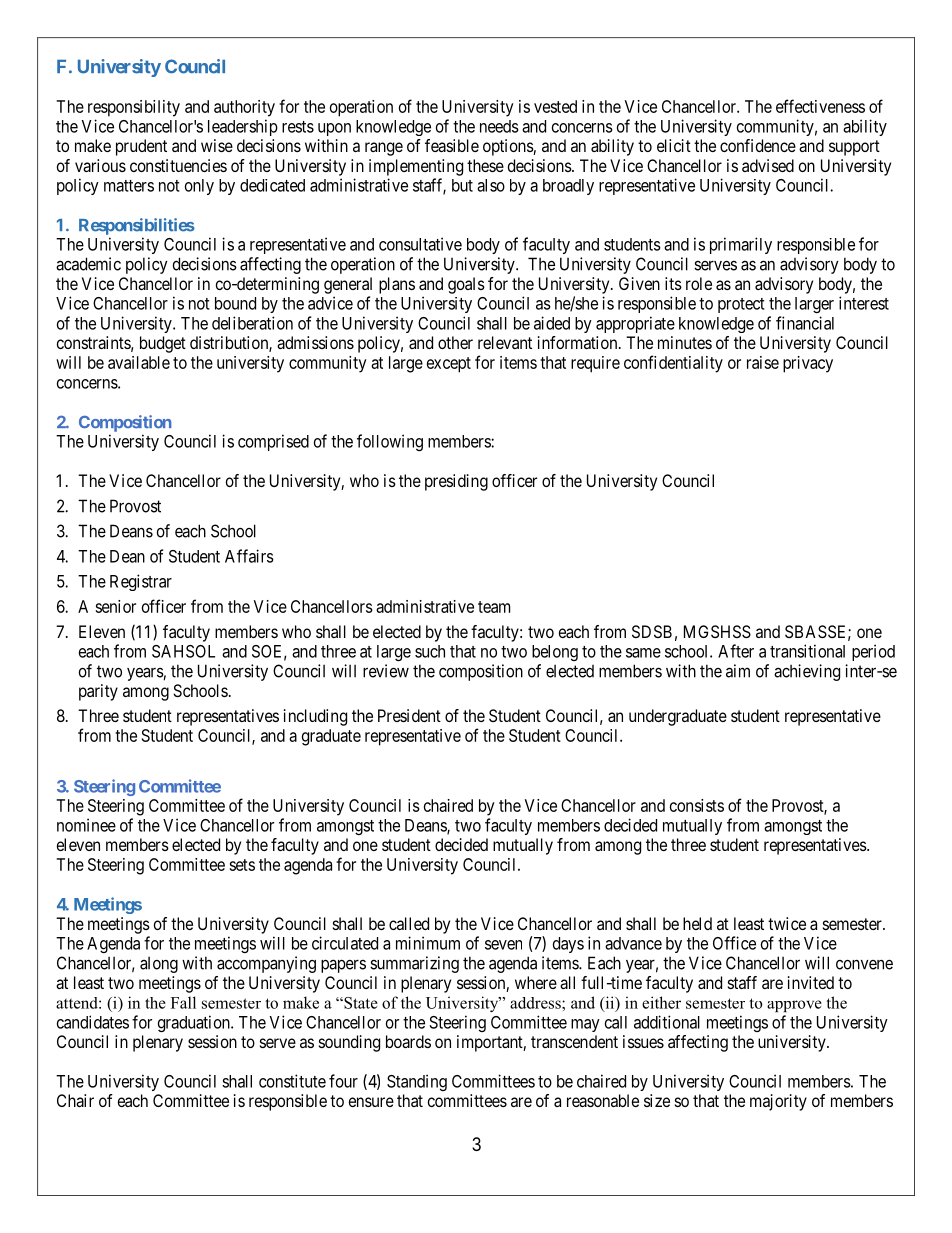 The width and height of the page is (952, 1233). What do you see at coordinates (417, 1082) in the page?
I see `Standing` at bounding box center [417, 1082].
